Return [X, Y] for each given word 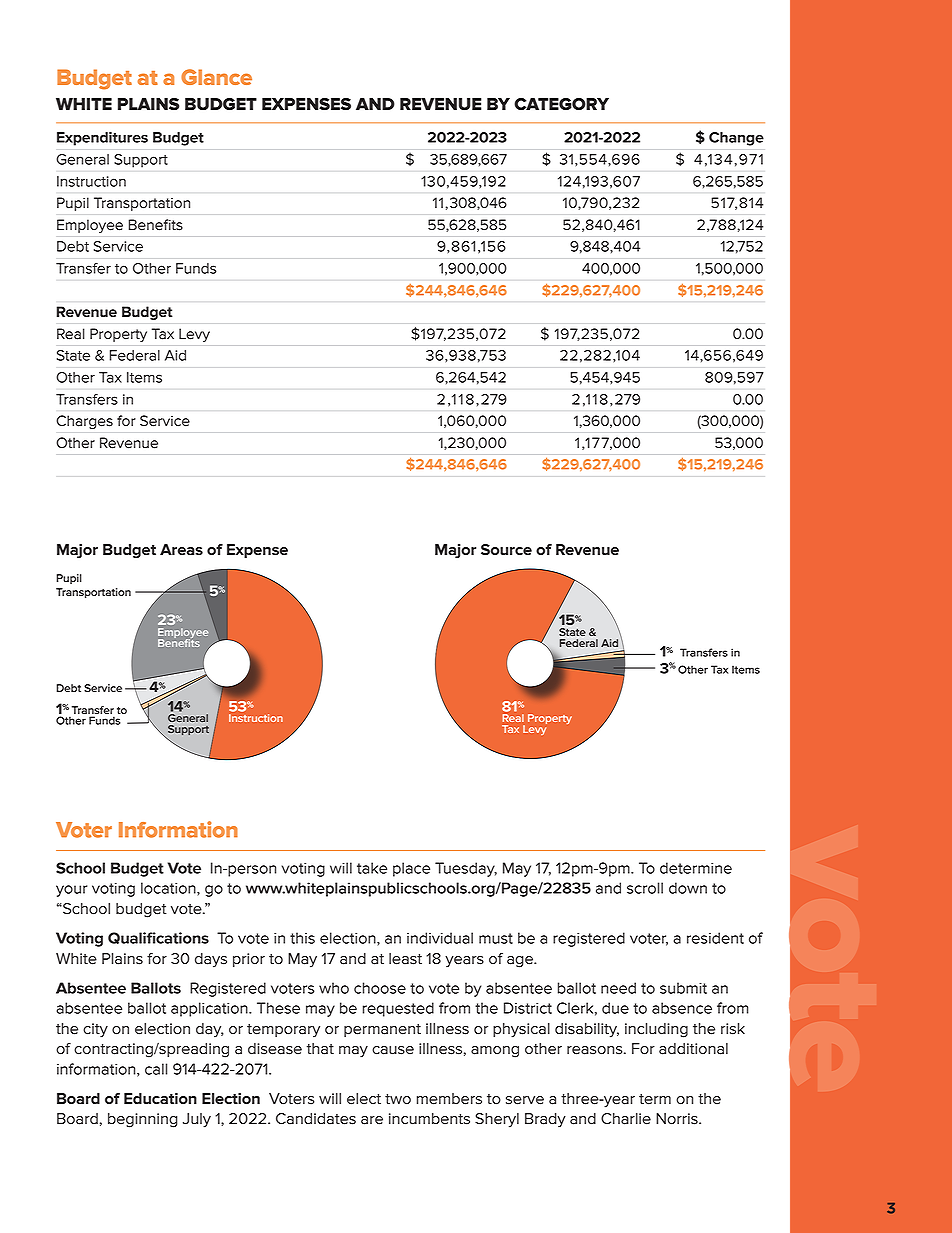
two [398, 1099]
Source [506, 550]
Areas [181, 549]
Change [736, 139]
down [688, 888]
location [169, 889]
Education [160, 1099]
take [372, 868]
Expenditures [102, 139]
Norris [678, 1119]
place [411, 869]
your [71, 891]
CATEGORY [561, 104]
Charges [85, 422]
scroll [645, 888]
